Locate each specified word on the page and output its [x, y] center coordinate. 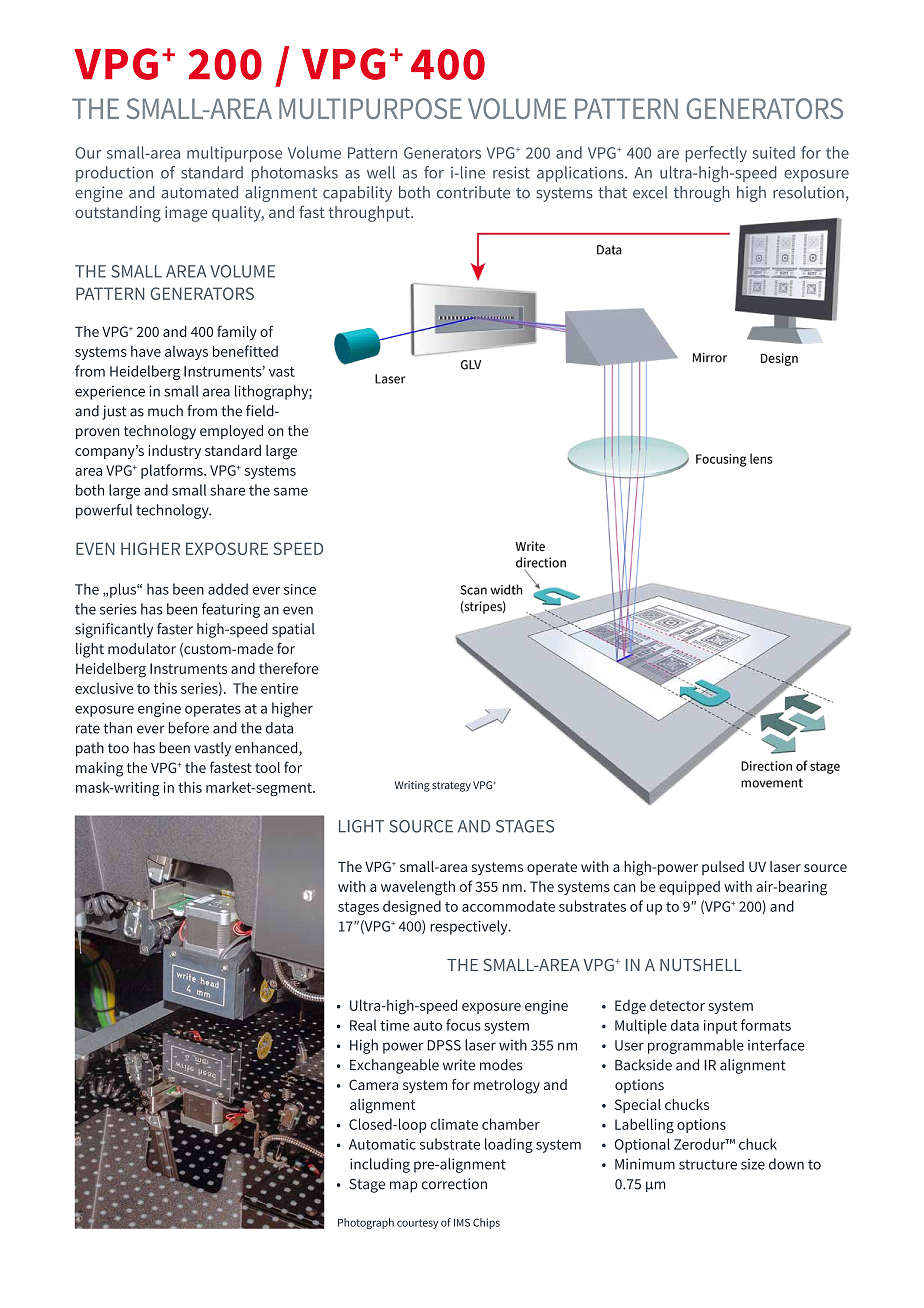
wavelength [418, 888]
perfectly [716, 154]
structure [708, 1165]
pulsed [723, 868]
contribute [473, 192]
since [300, 589]
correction [454, 1184]
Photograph [366, 1223]
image [186, 214]
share [227, 490]
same [291, 491]
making [99, 769]
